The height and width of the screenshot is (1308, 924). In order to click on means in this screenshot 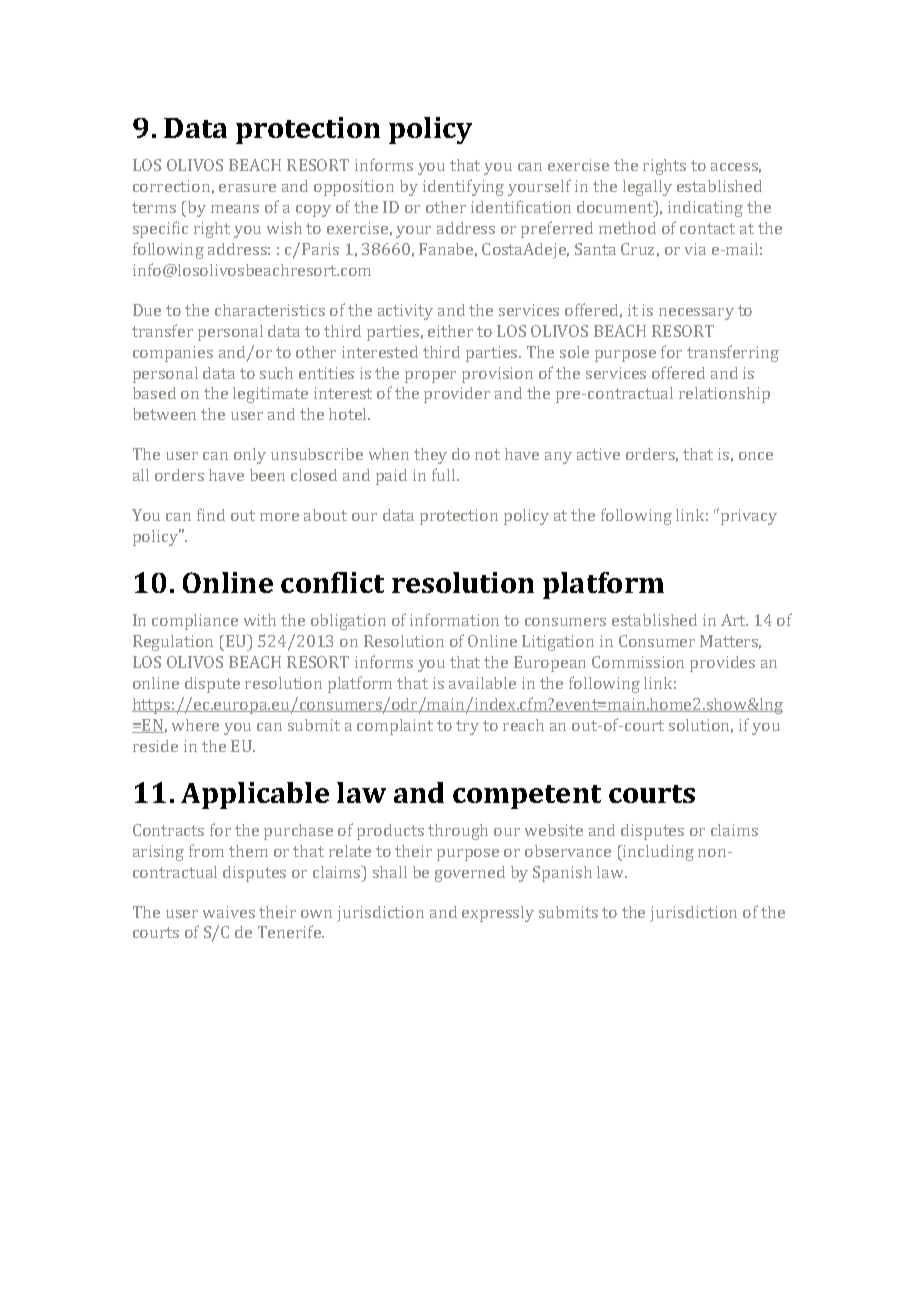, I will do `click(235, 209)`.
